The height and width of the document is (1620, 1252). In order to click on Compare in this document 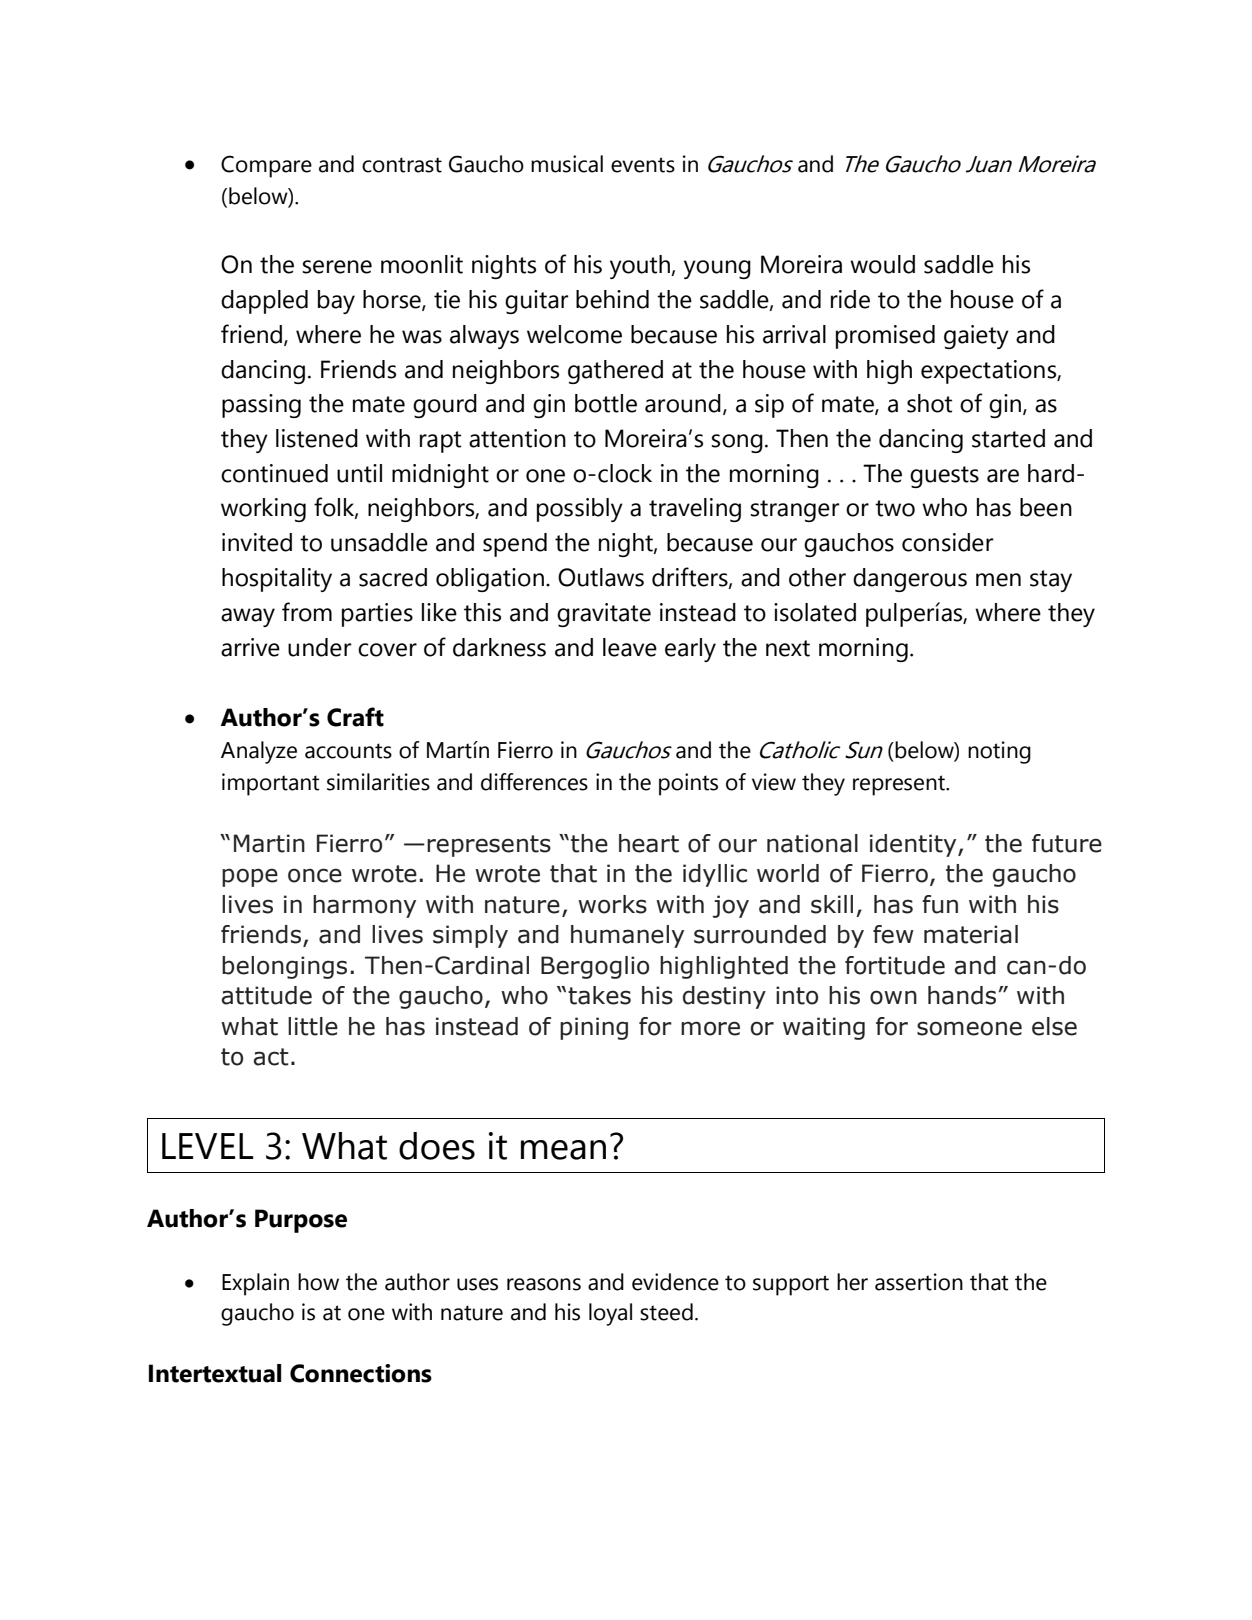, I will do `click(266, 166)`.
